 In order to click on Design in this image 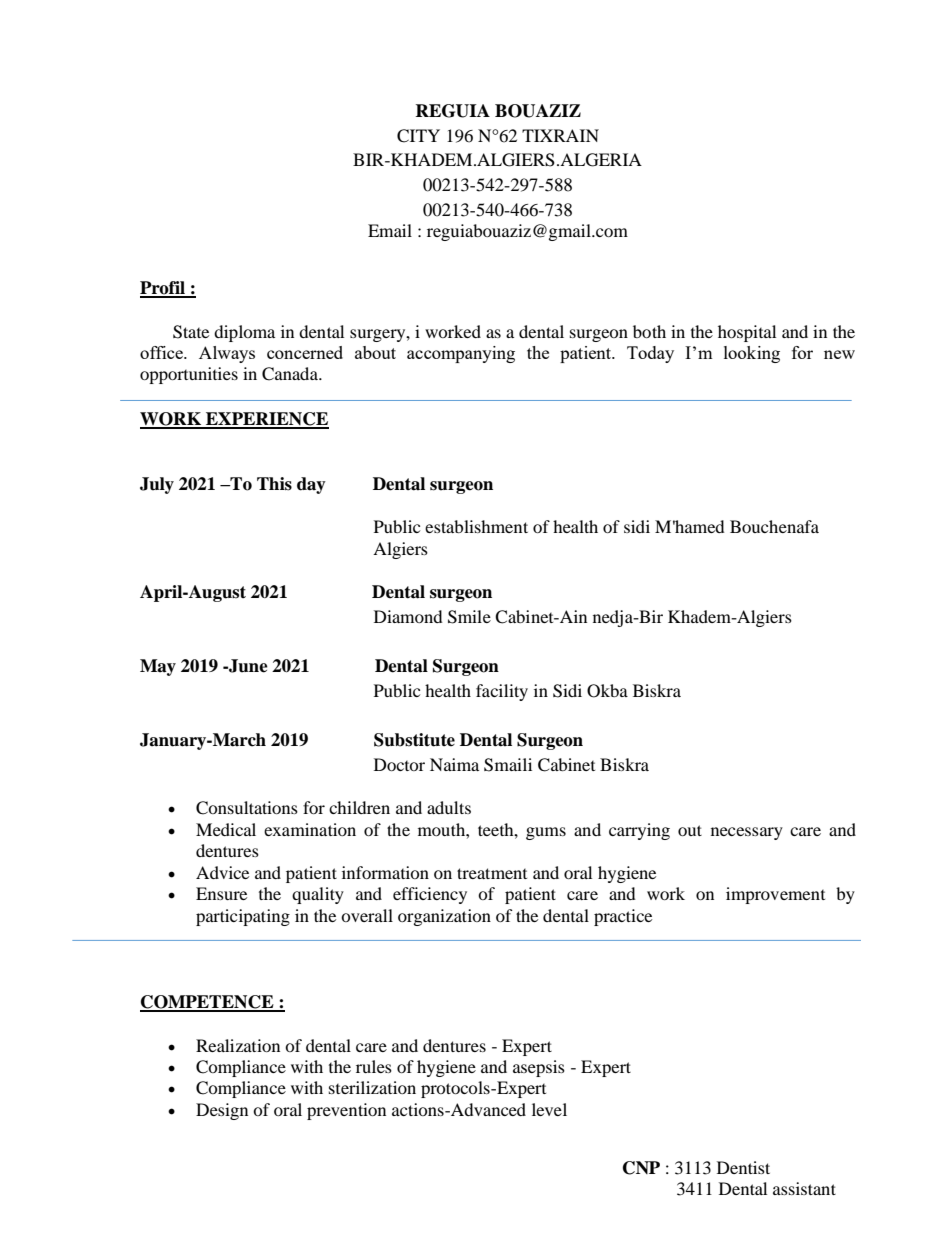, I will do `click(222, 1111)`.
